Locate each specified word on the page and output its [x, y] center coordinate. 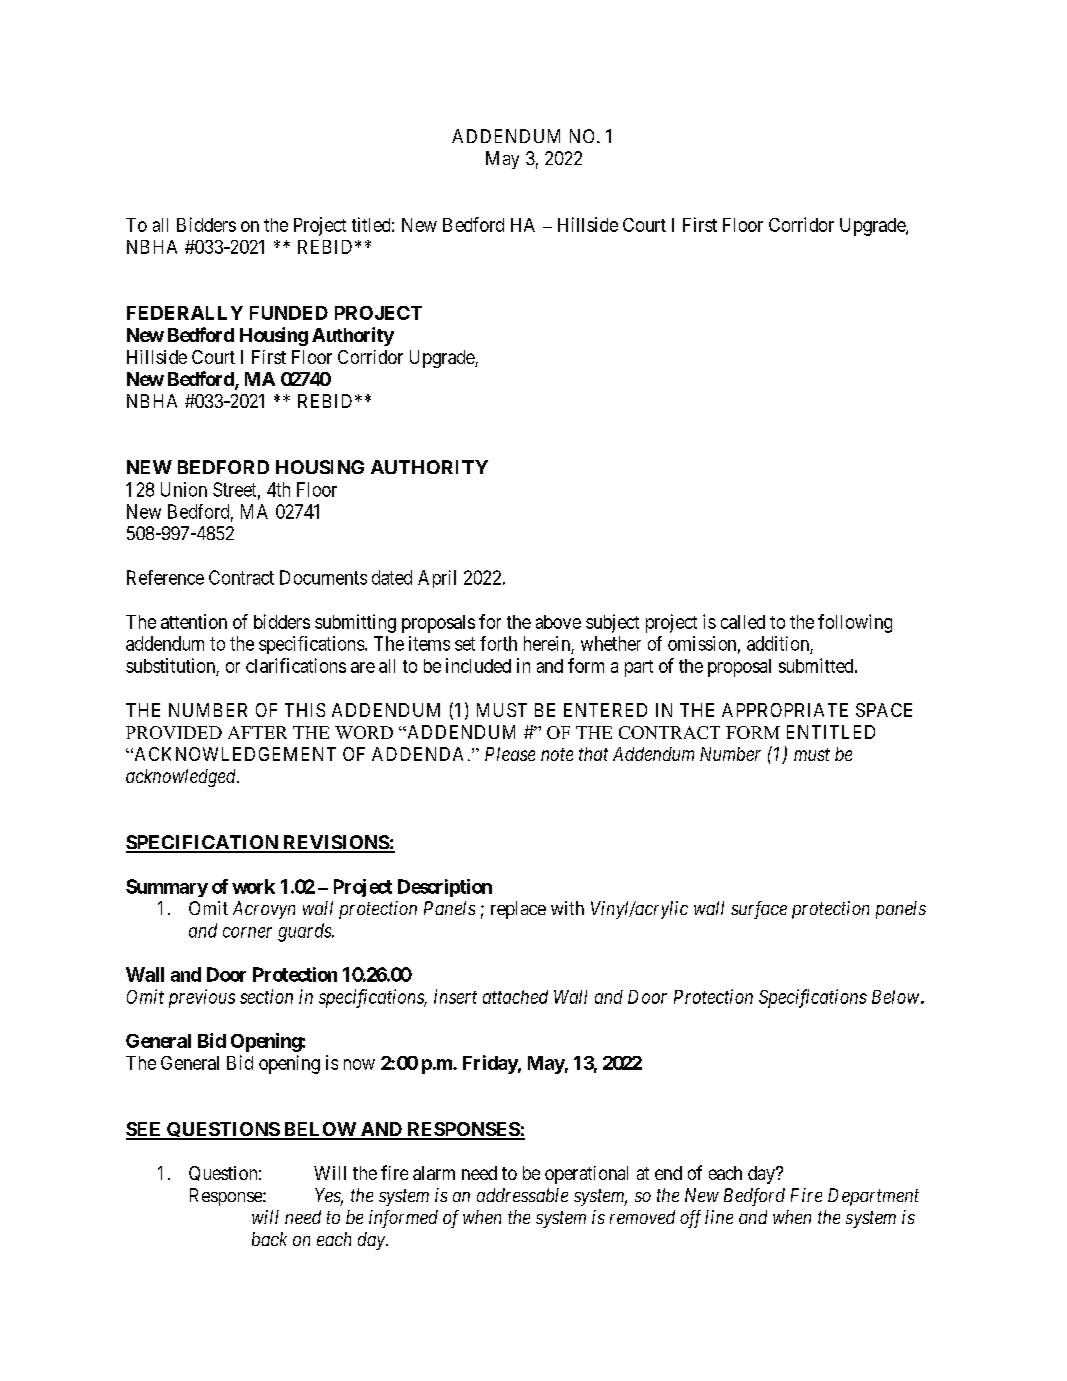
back [269, 1239]
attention [194, 621]
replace [518, 910]
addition [778, 643]
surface [759, 910]
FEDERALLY [185, 313]
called [743, 622]
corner [247, 932]
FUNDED [289, 313]
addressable [522, 1195]
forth [498, 643]
